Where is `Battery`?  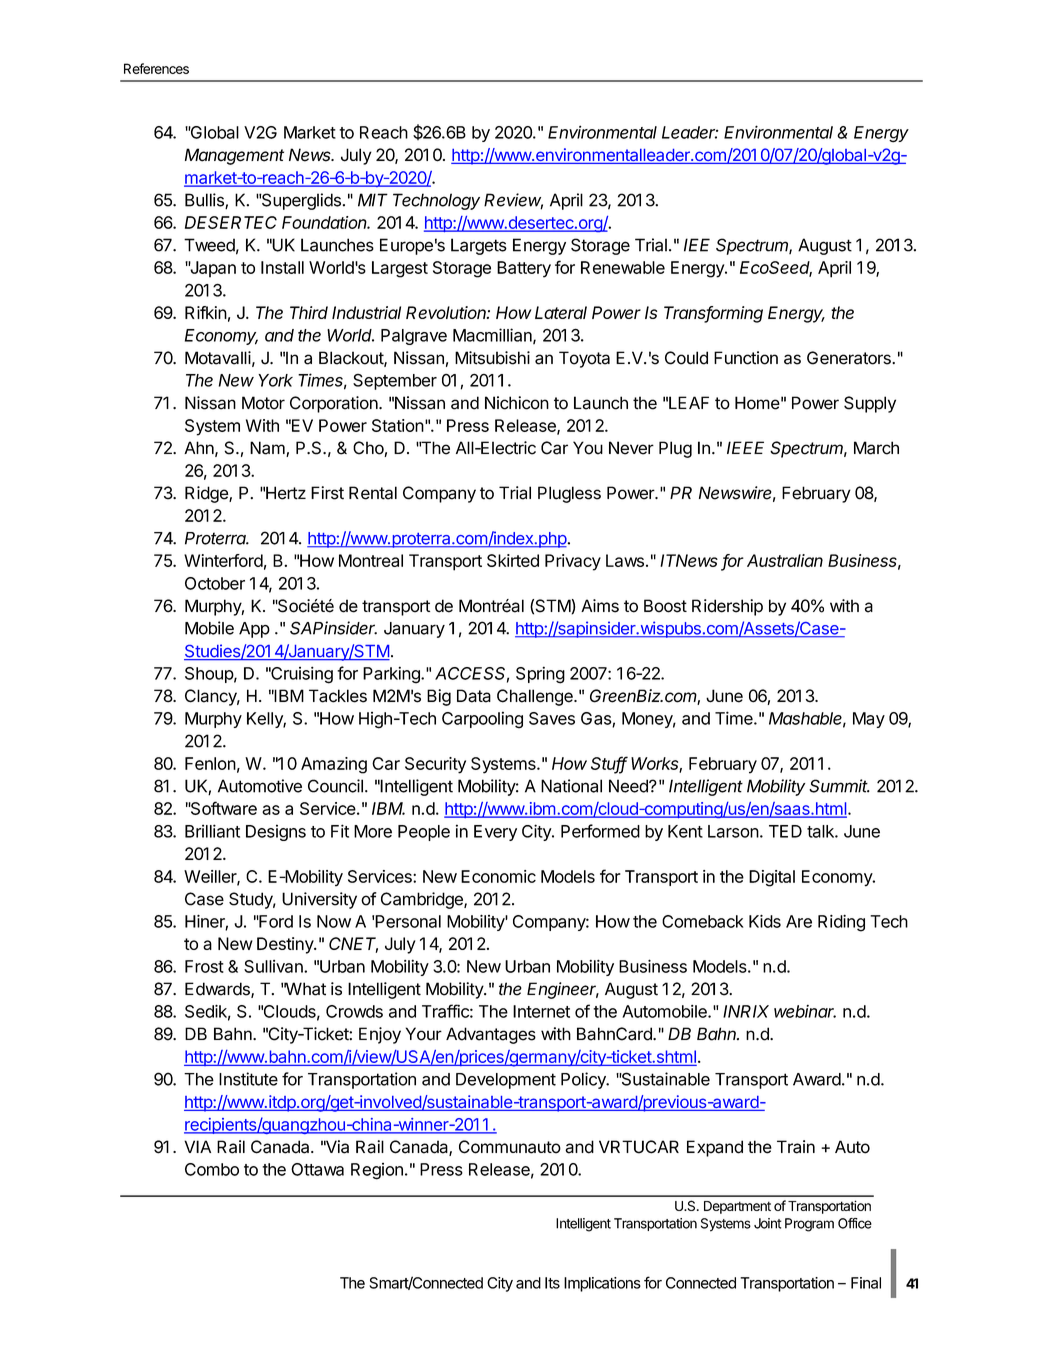 Battery is located at coordinates (524, 269).
